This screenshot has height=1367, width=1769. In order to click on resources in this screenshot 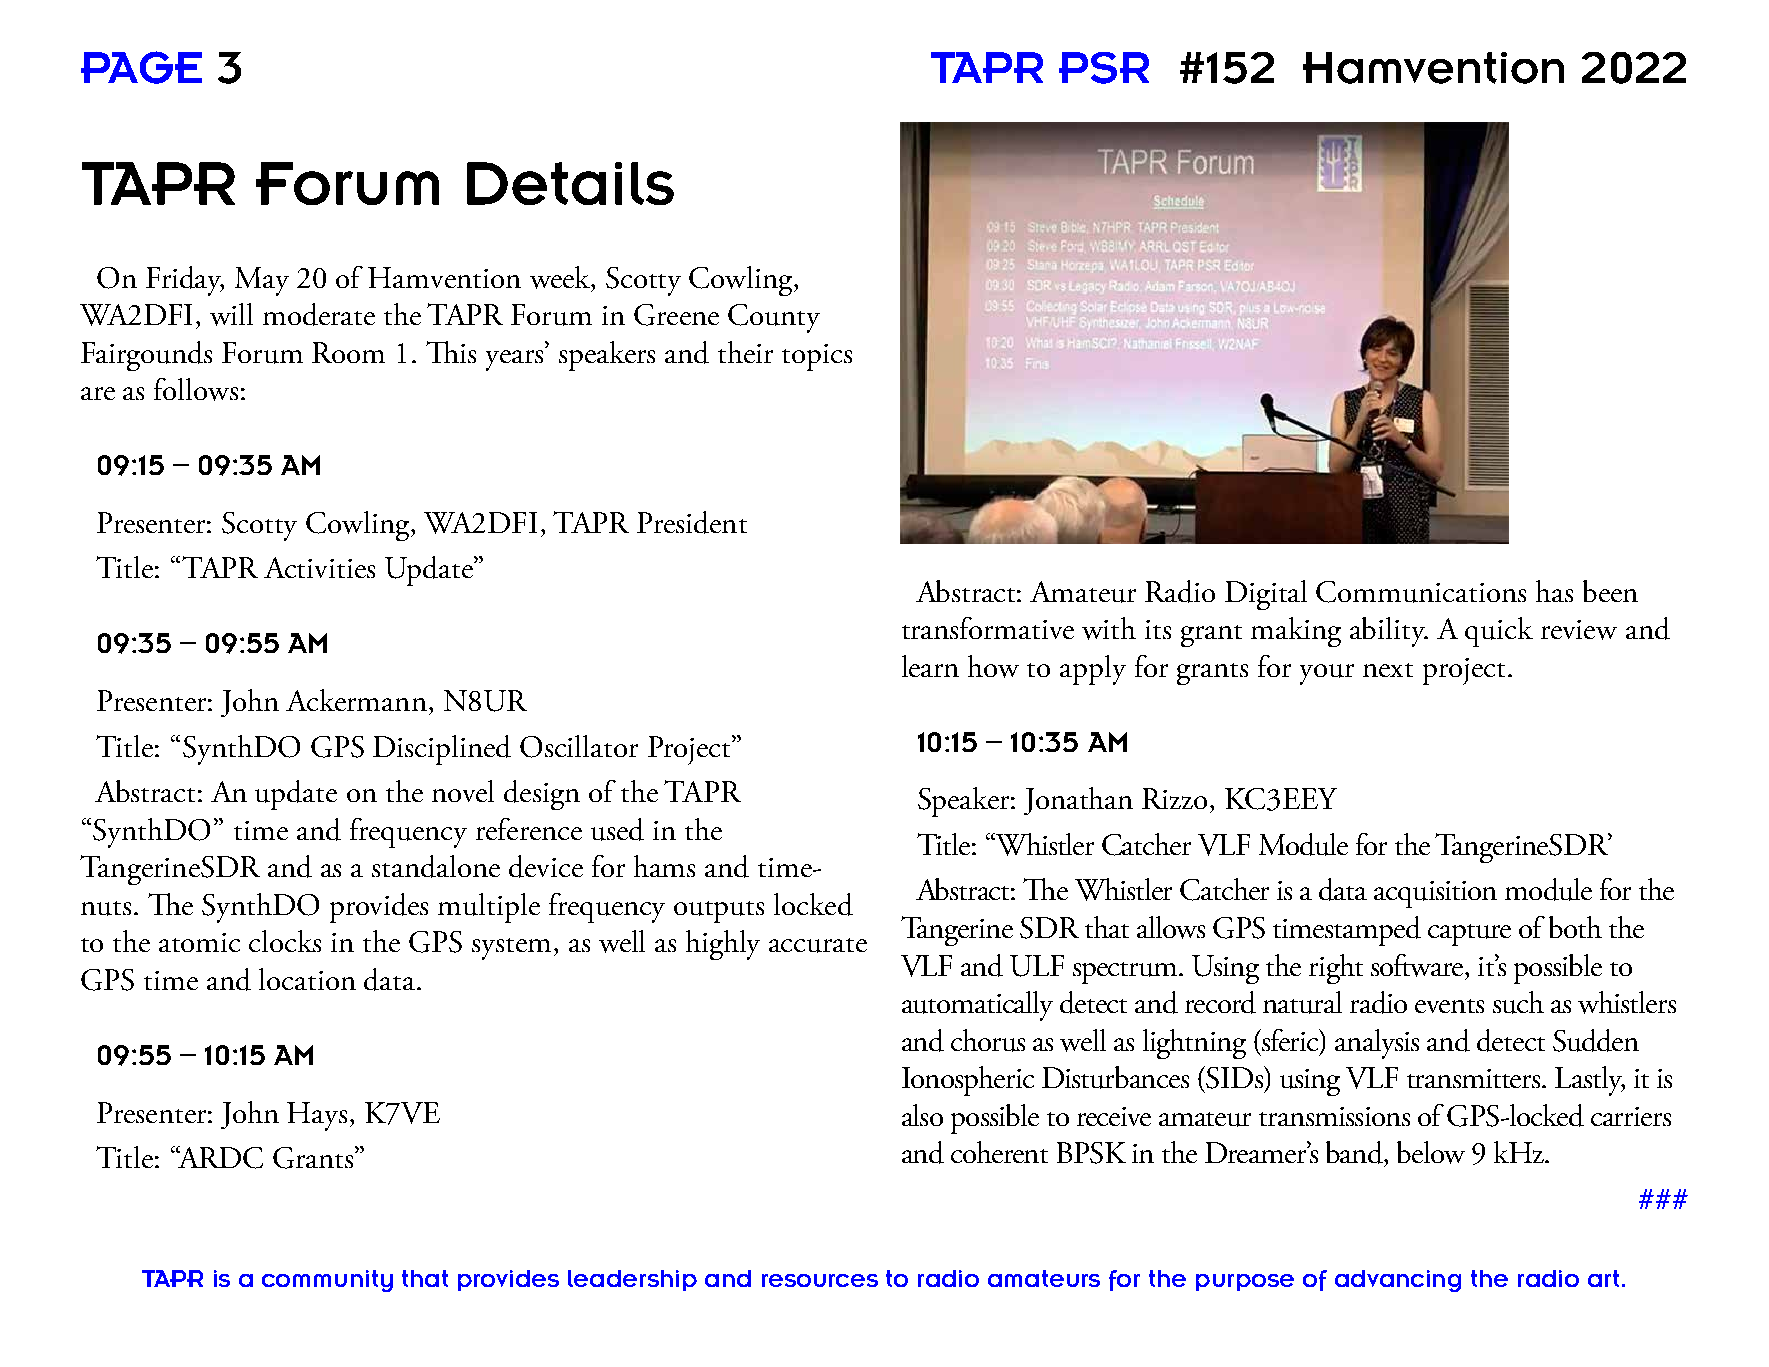, I will do `click(820, 1280)`.
